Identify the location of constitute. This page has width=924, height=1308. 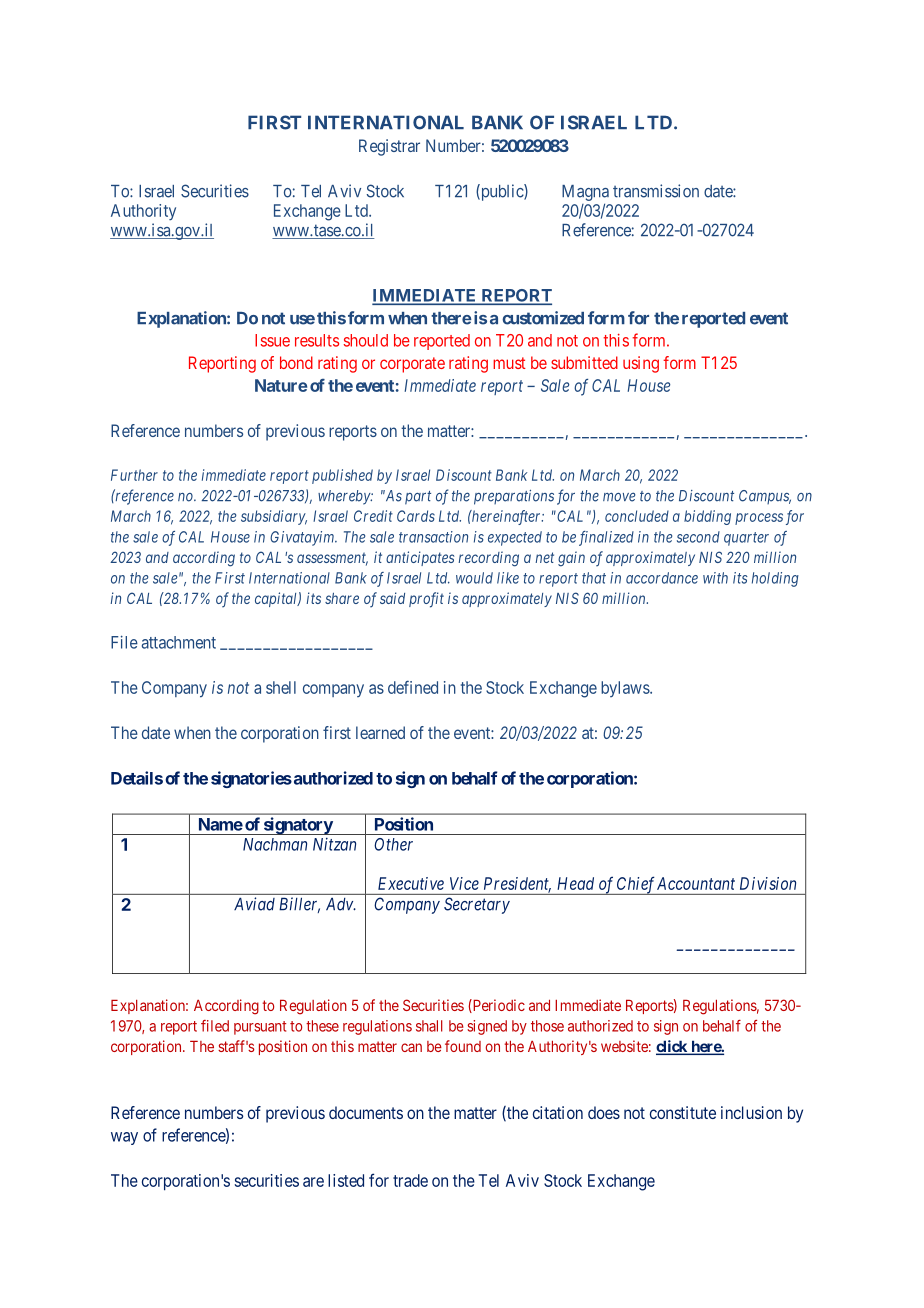
(683, 1112).
